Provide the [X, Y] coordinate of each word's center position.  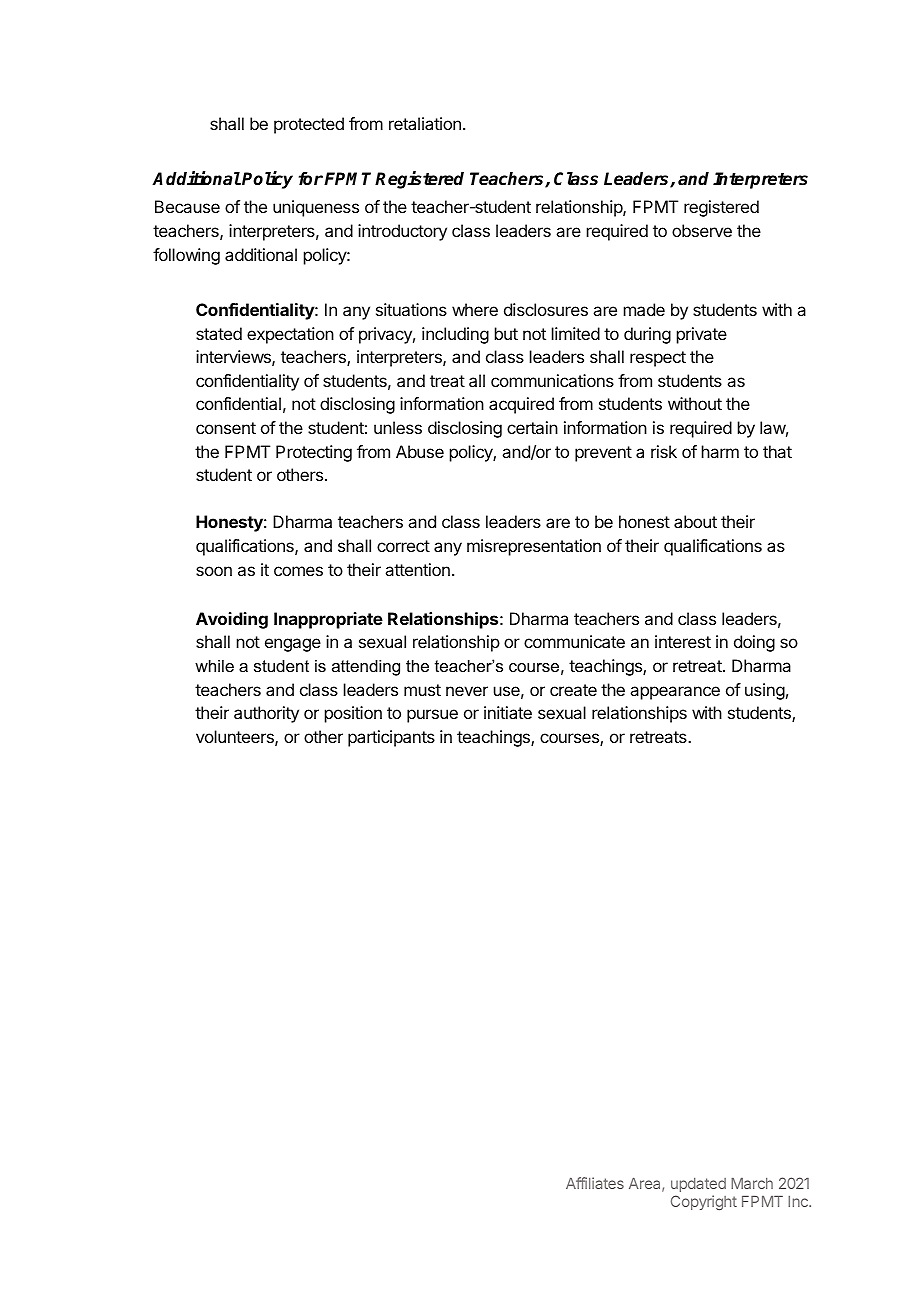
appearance [675, 693]
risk [664, 451]
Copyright [704, 1202]
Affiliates [595, 1183]
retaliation [425, 123]
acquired [521, 405]
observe [702, 230]
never [467, 691]
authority [266, 714]
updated [698, 1185]
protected [309, 125]
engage [293, 645]
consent [226, 428]
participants [391, 738]
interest [683, 641]
